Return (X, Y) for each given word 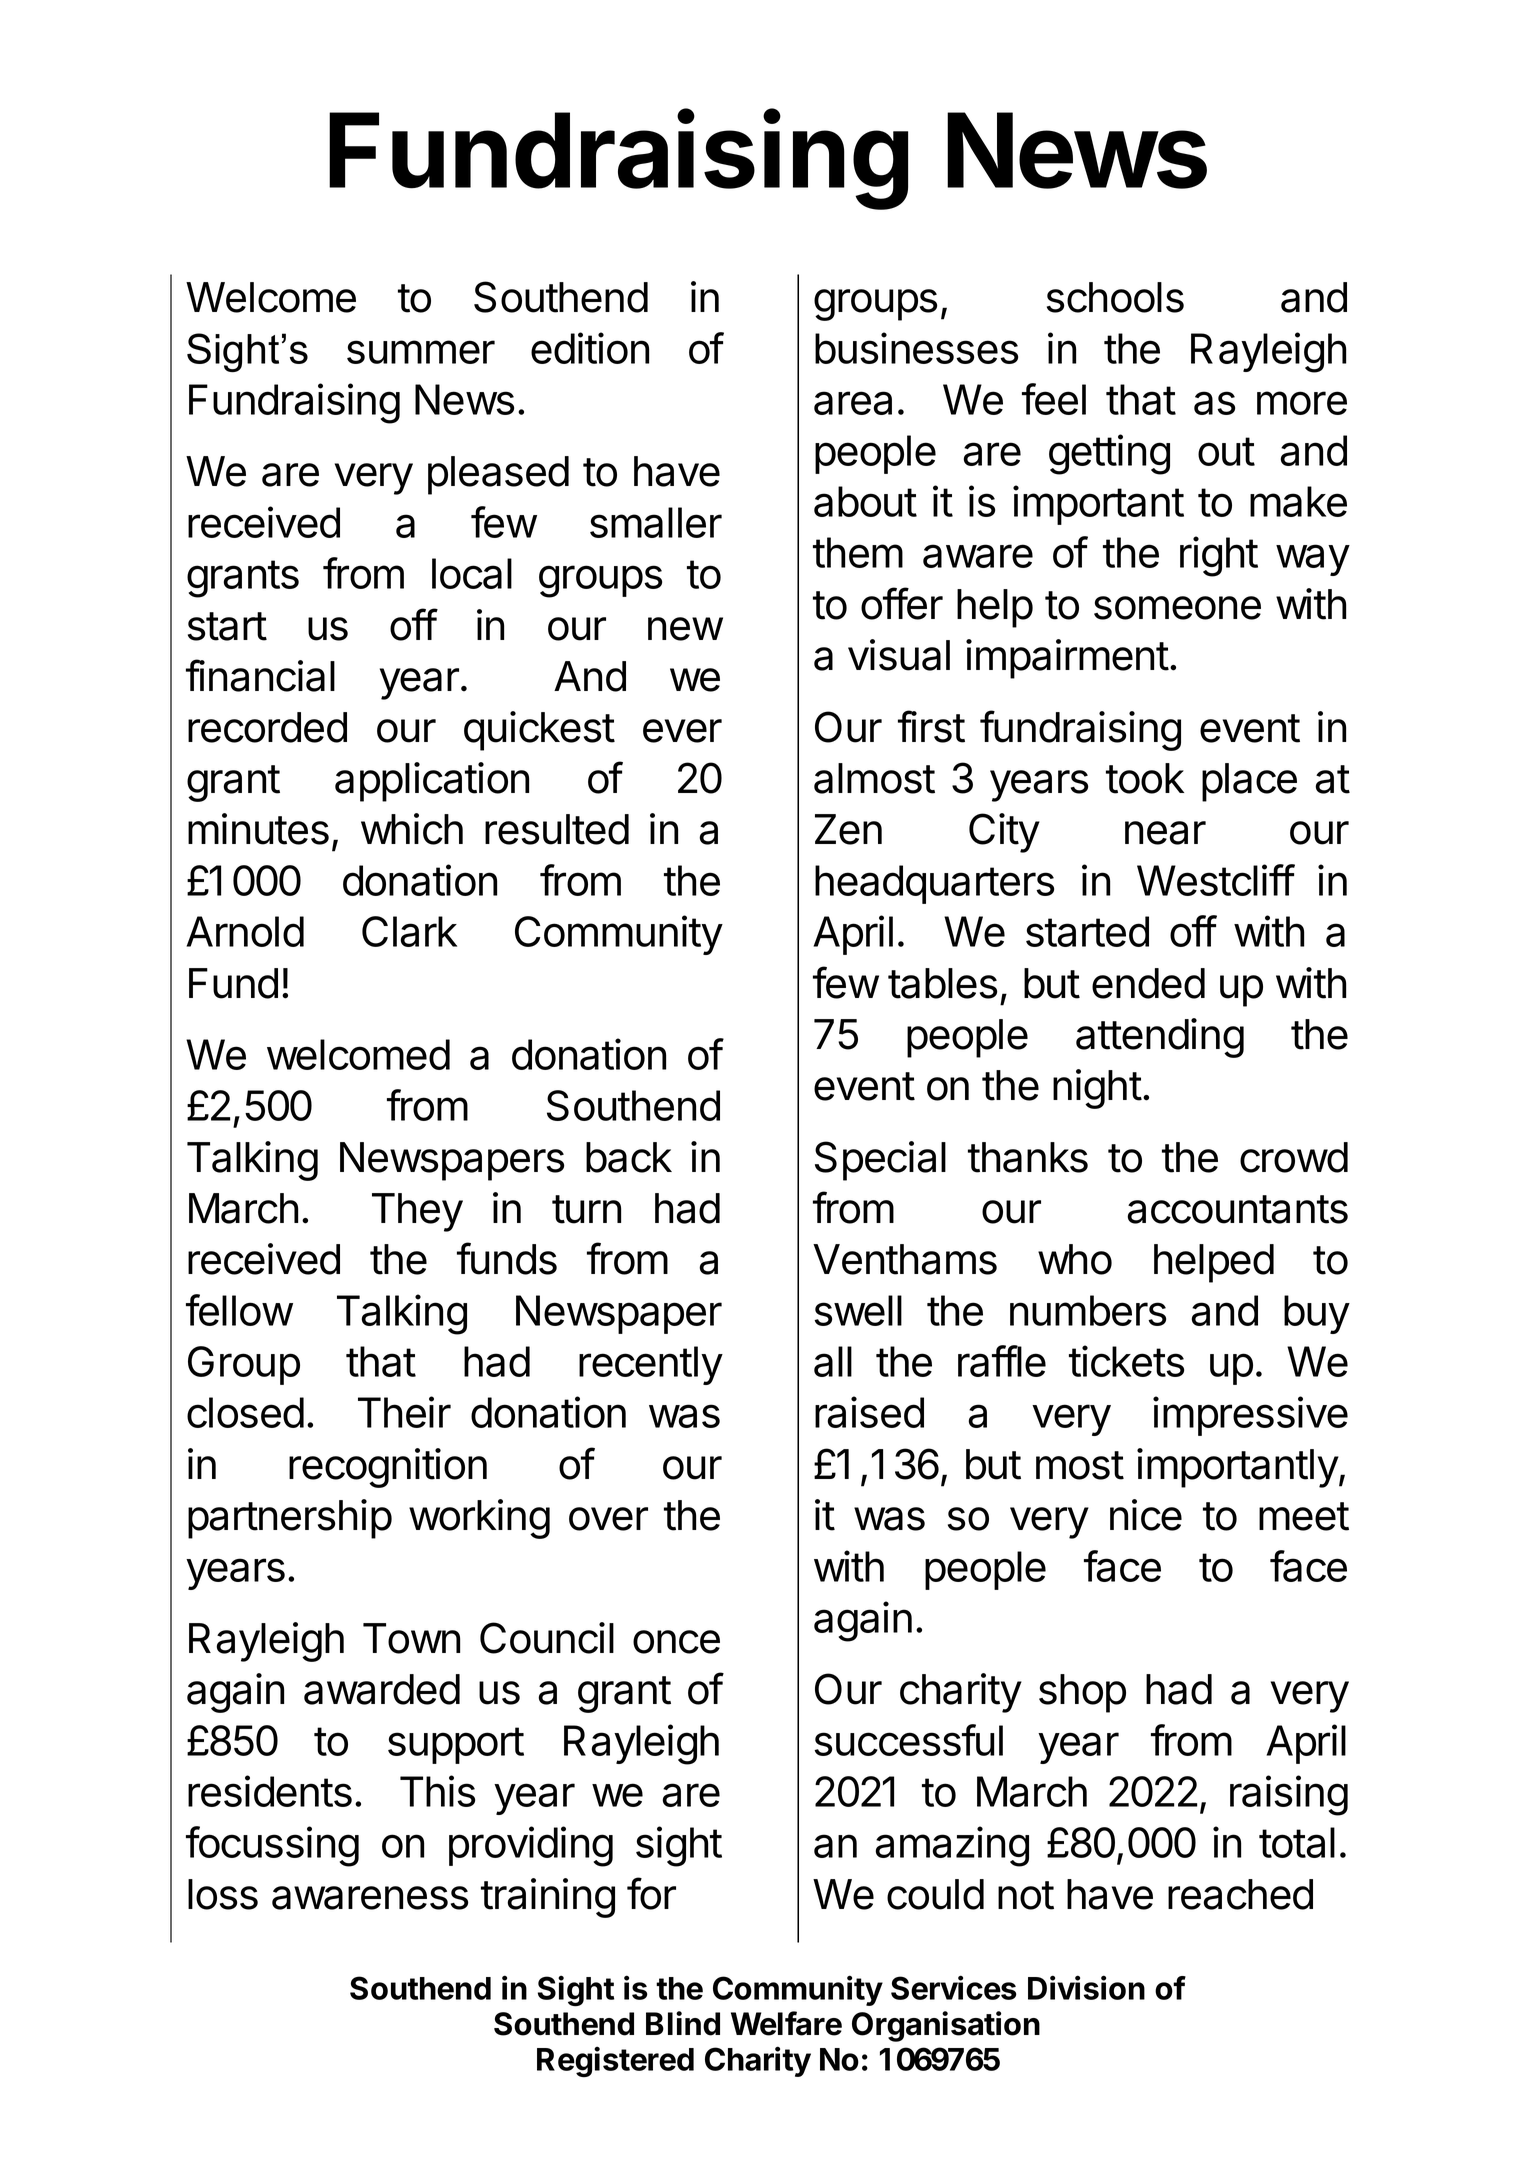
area (853, 403)
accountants (1237, 1209)
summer (421, 352)
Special (880, 1161)
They (417, 1212)
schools (1115, 297)
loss (223, 1894)
